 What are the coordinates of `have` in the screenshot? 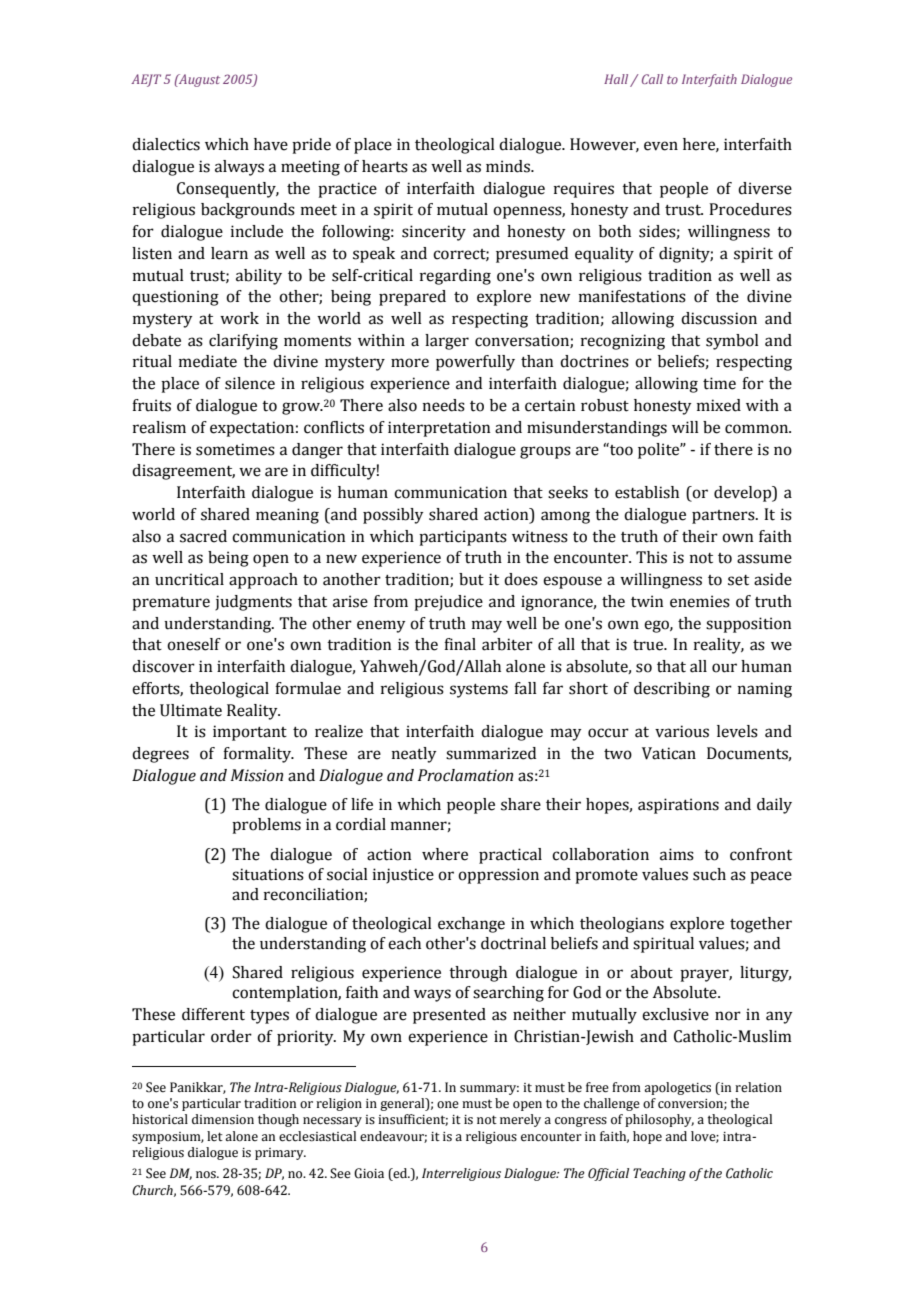 It's located at (271, 144).
